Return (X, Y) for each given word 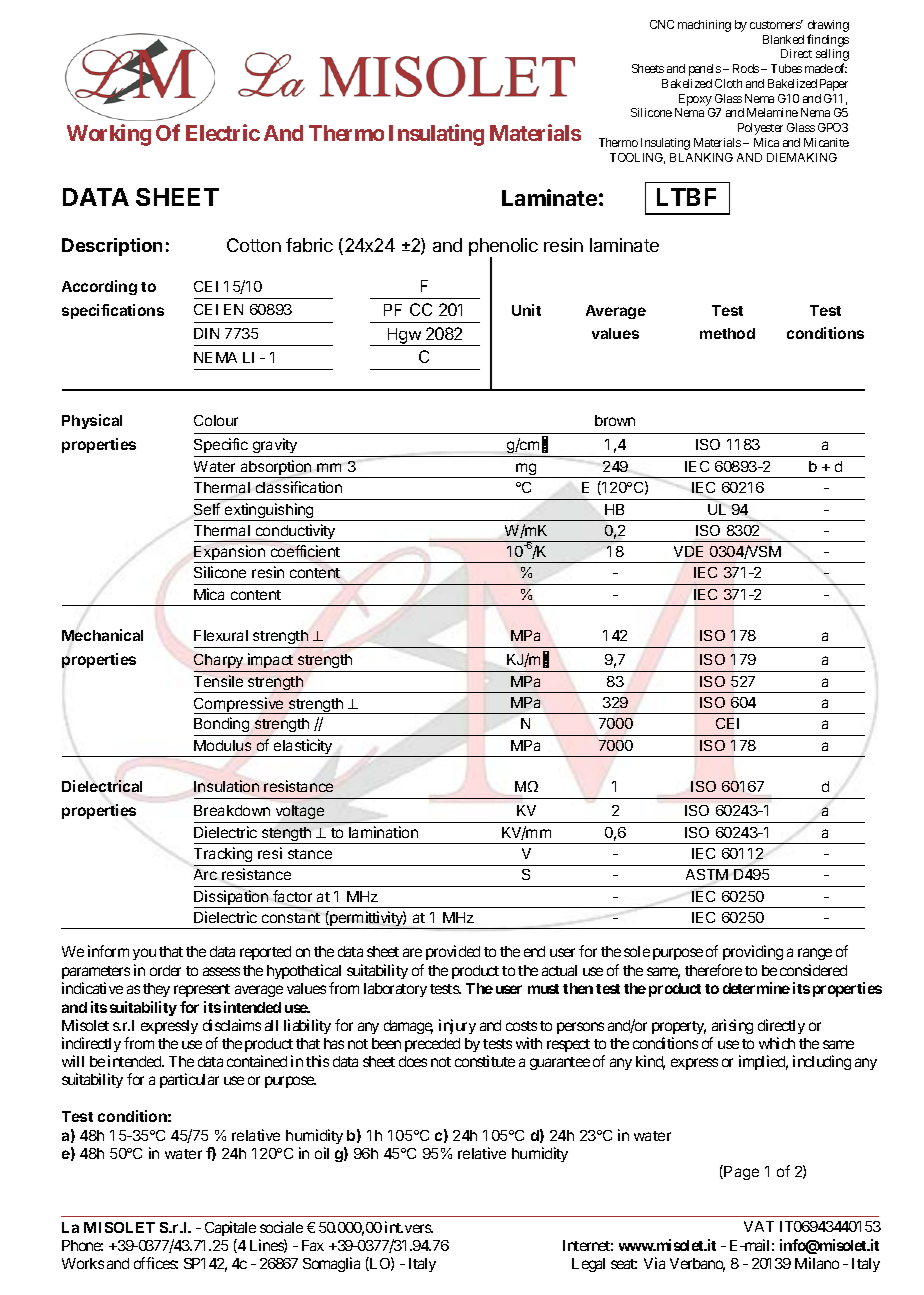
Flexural (221, 635)
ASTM (707, 874)
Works (83, 1263)
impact (270, 660)
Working (109, 135)
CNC (662, 24)
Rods (746, 68)
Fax (313, 1245)
